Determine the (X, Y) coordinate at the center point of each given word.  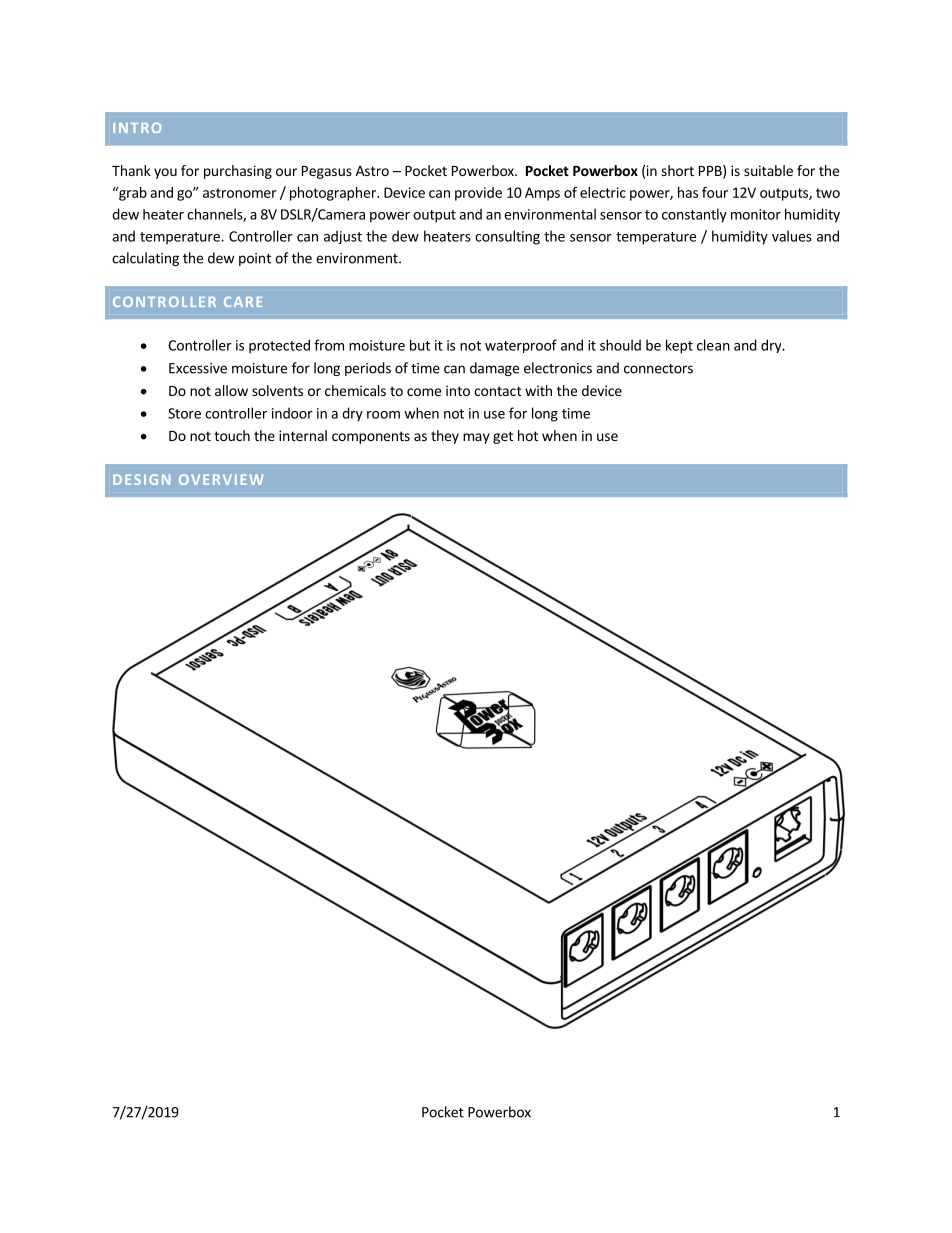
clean (713, 345)
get (503, 437)
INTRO (137, 127)
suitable (768, 170)
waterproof (521, 346)
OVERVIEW (221, 479)
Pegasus (327, 172)
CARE (243, 302)
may (476, 438)
